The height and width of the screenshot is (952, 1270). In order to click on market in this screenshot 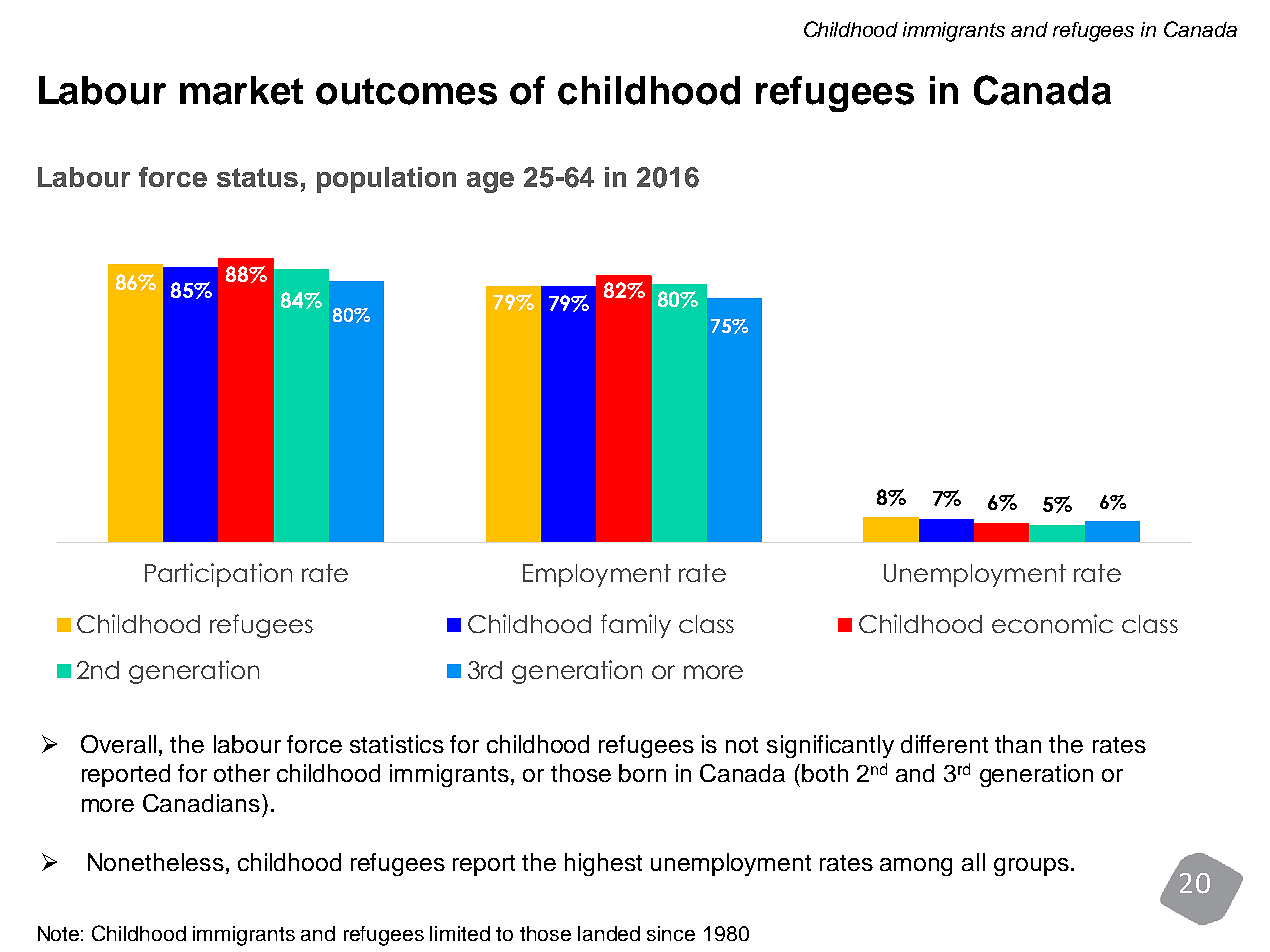, I will do `click(241, 90)`.
